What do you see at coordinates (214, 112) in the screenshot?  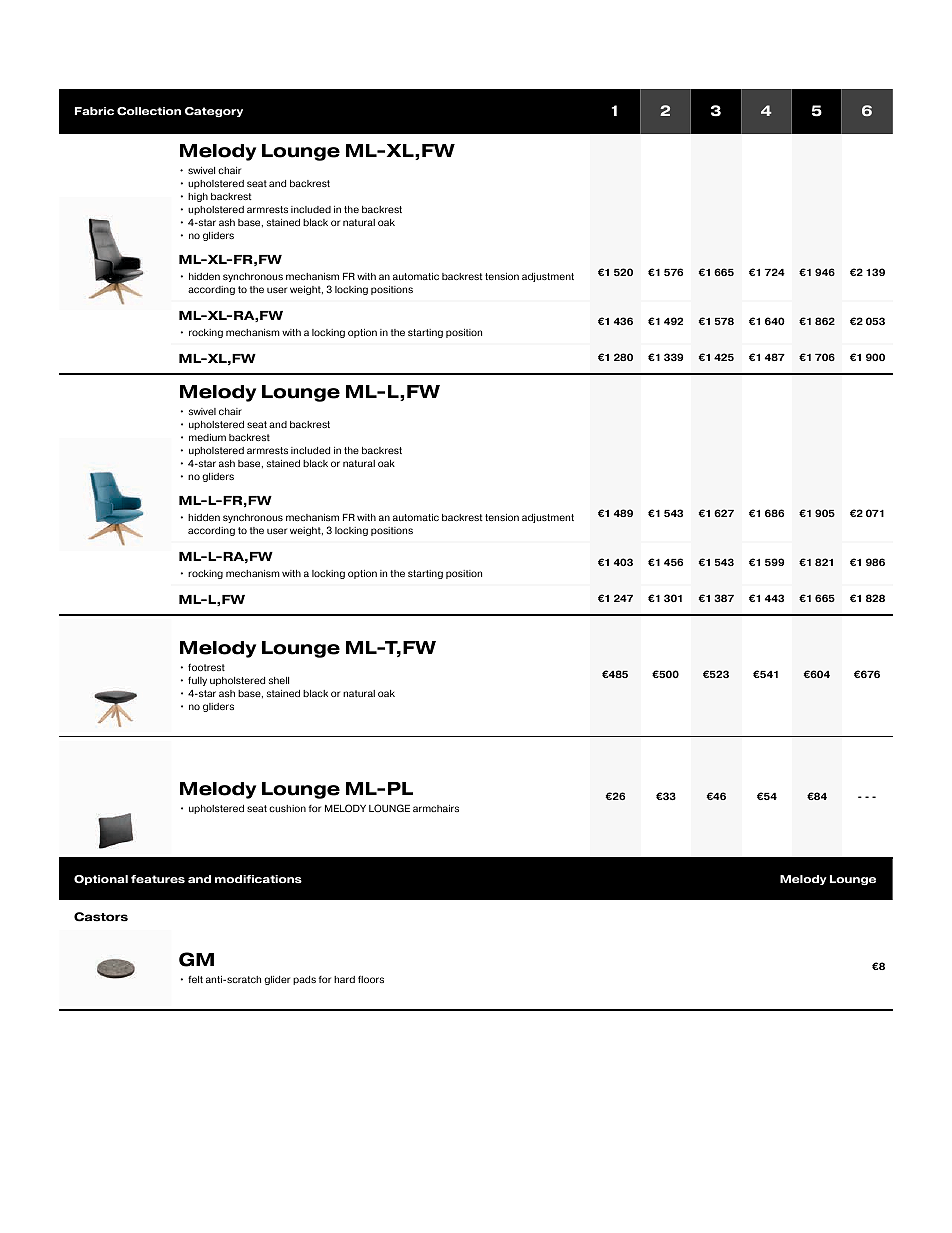 I see `Category` at bounding box center [214, 112].
